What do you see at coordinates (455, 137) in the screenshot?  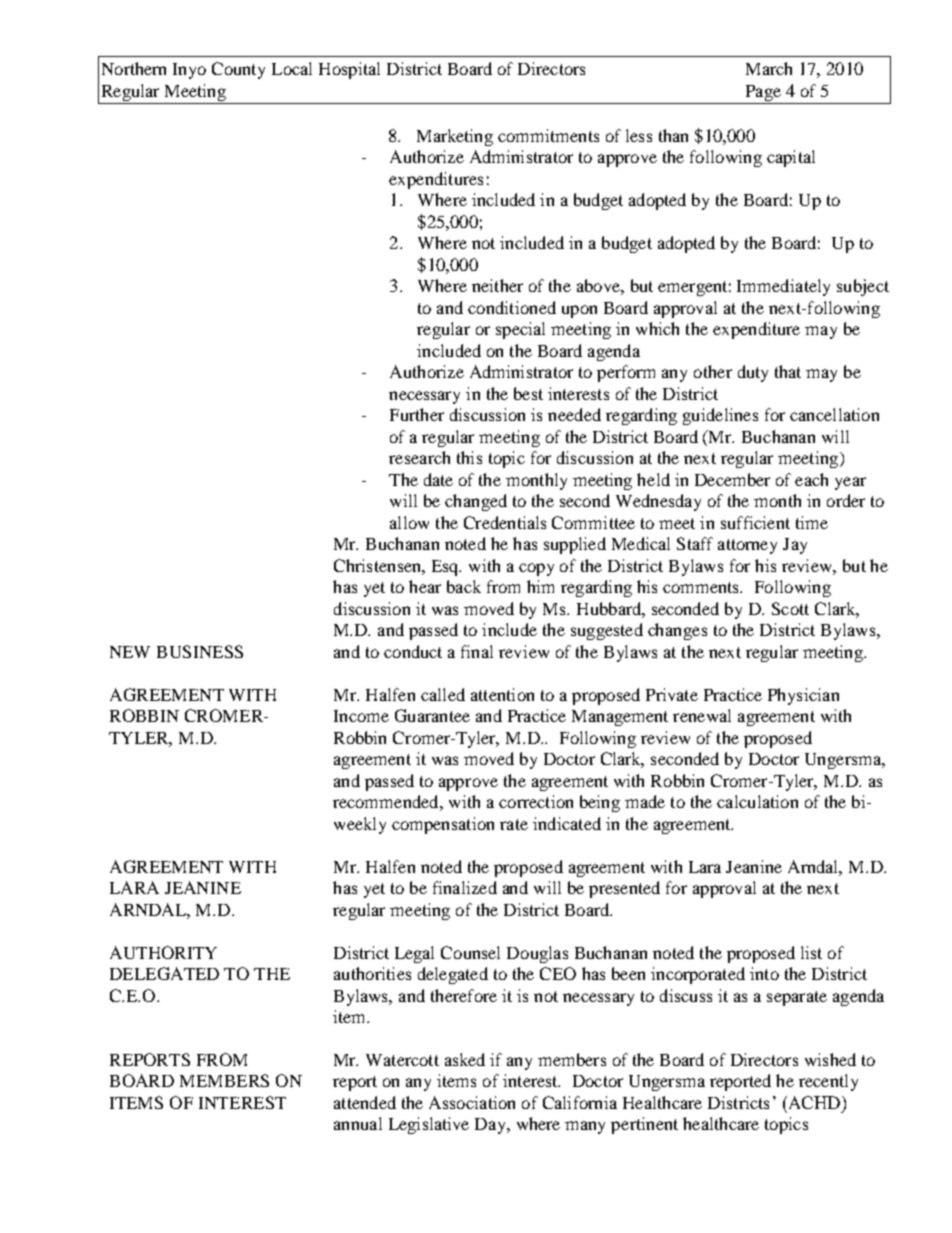 I see `Marketing` at bounding box center [455, 137].
